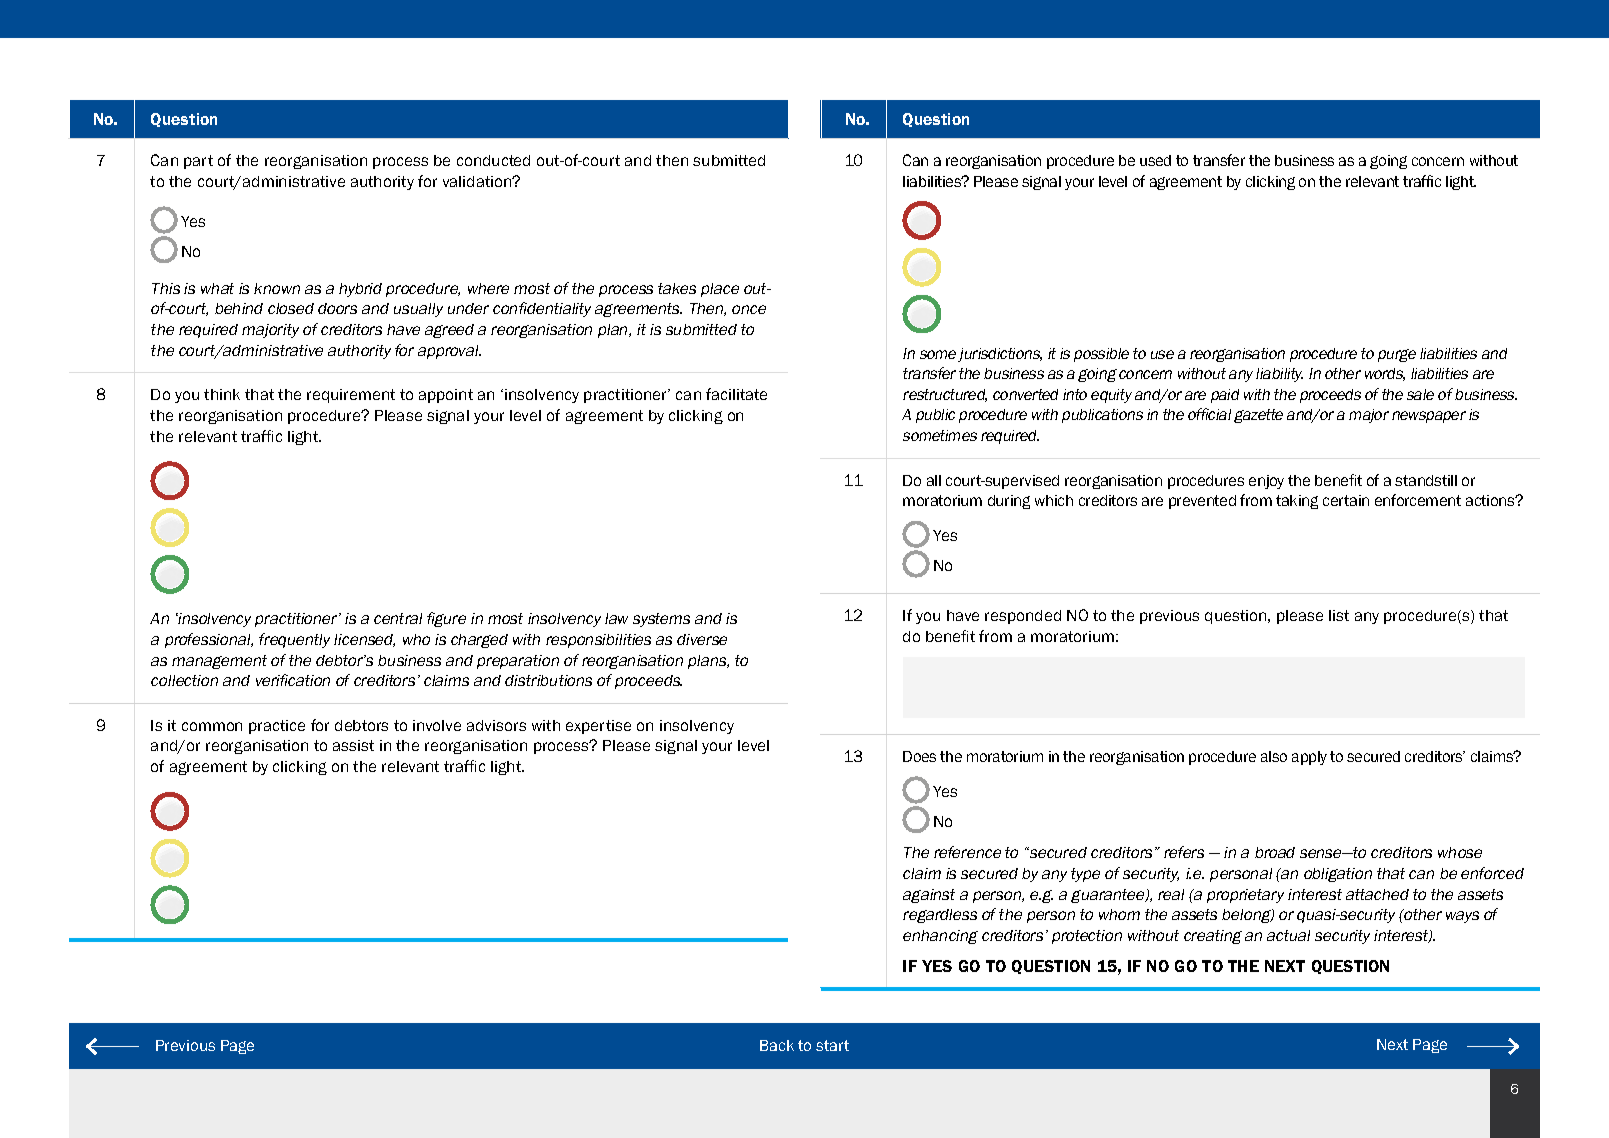 This page has height=1138, width=1609. Describe the element at coordinates (493, 160) in the page. I see `conducted` at that location.
